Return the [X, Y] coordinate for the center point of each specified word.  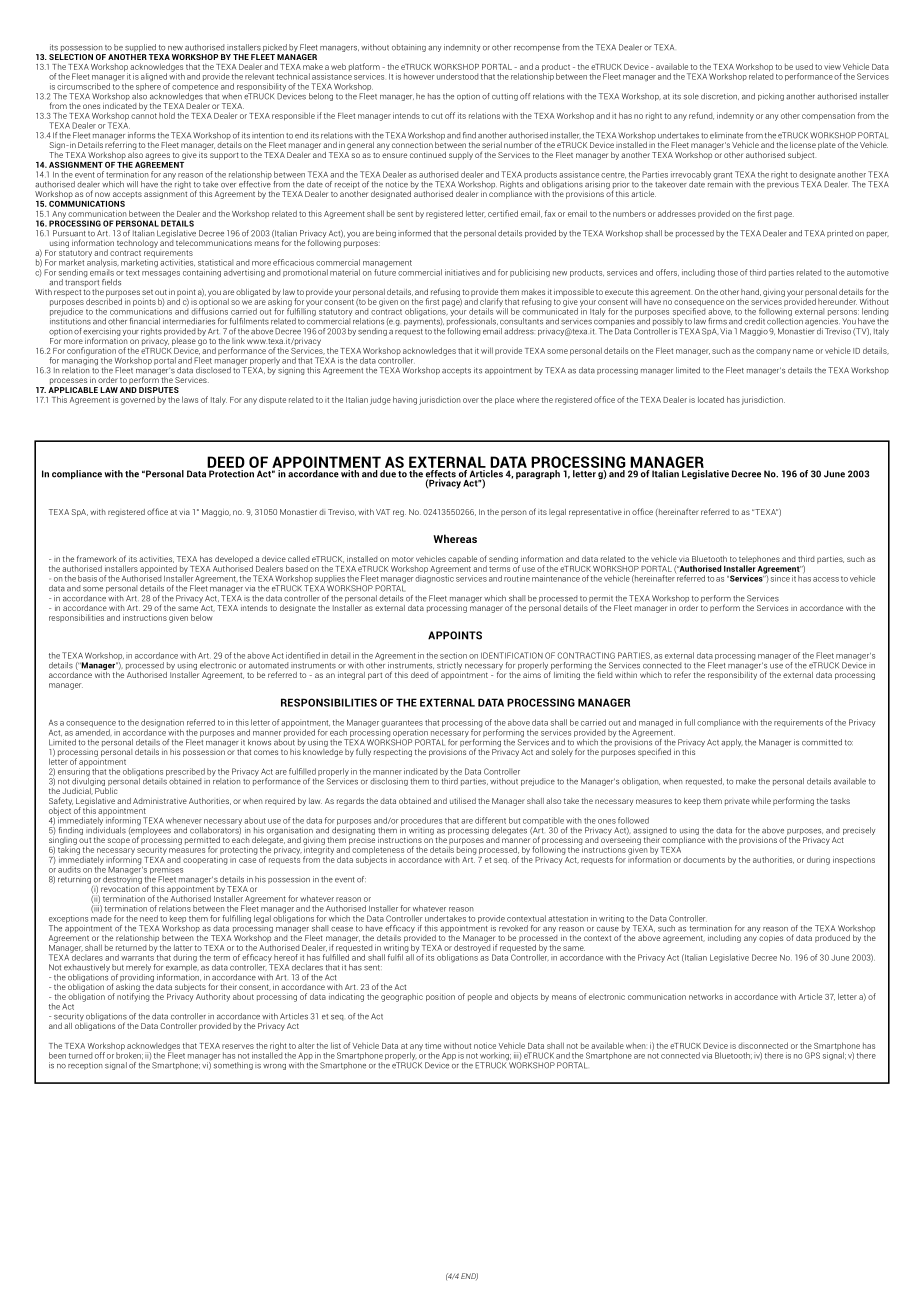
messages [161, 274]
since [780, 578]
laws [190, 399]
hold [167, 115]
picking [771, 97]
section [453, 655]
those [727, 272]
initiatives [462, 272]
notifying [133, 996]
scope [119, 841]
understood [457, 76]
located [711, 399]
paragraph [538, 475]
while [761, 801]
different [490, 820]
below [202, 617]
